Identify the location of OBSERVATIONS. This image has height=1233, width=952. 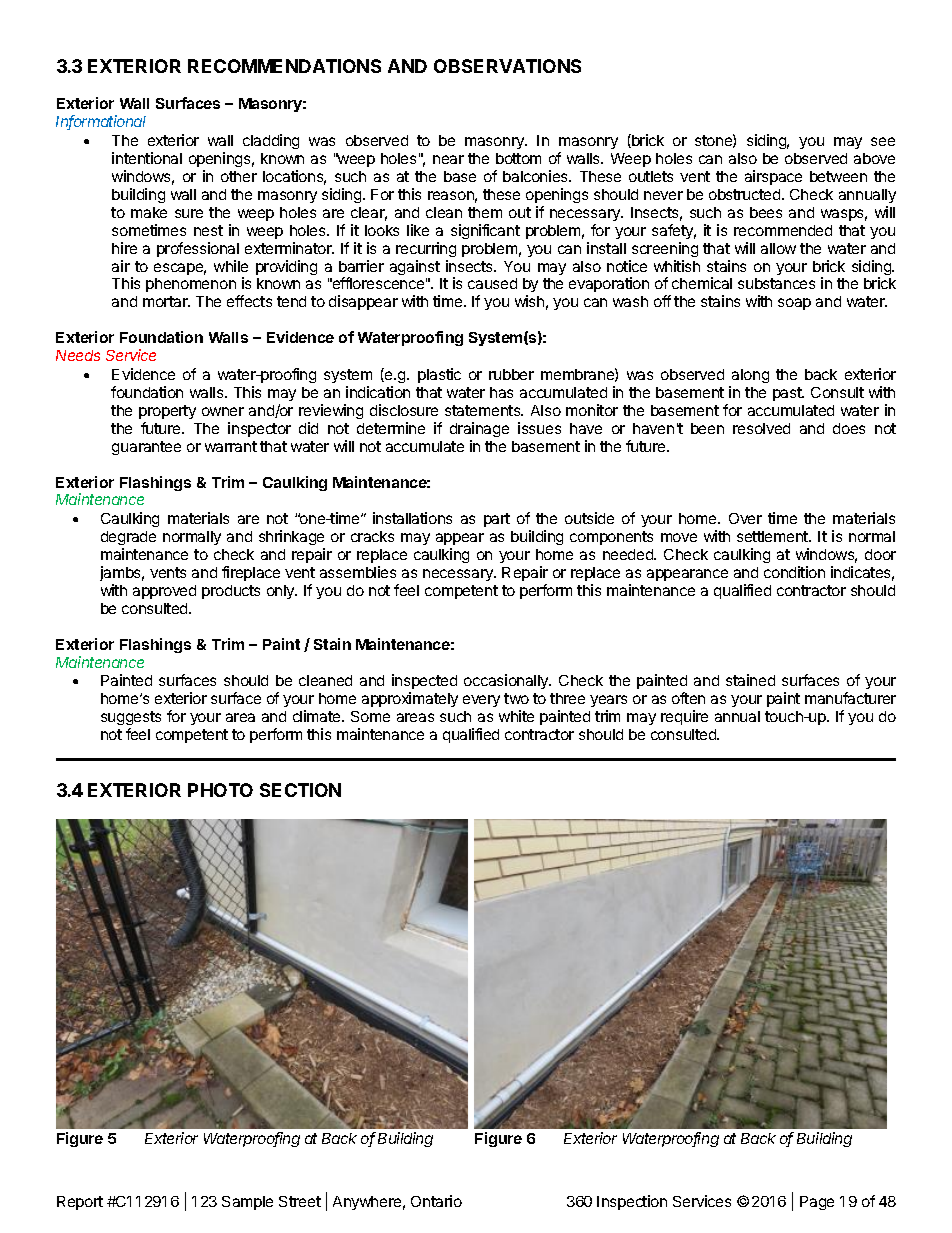
(507, 66).
